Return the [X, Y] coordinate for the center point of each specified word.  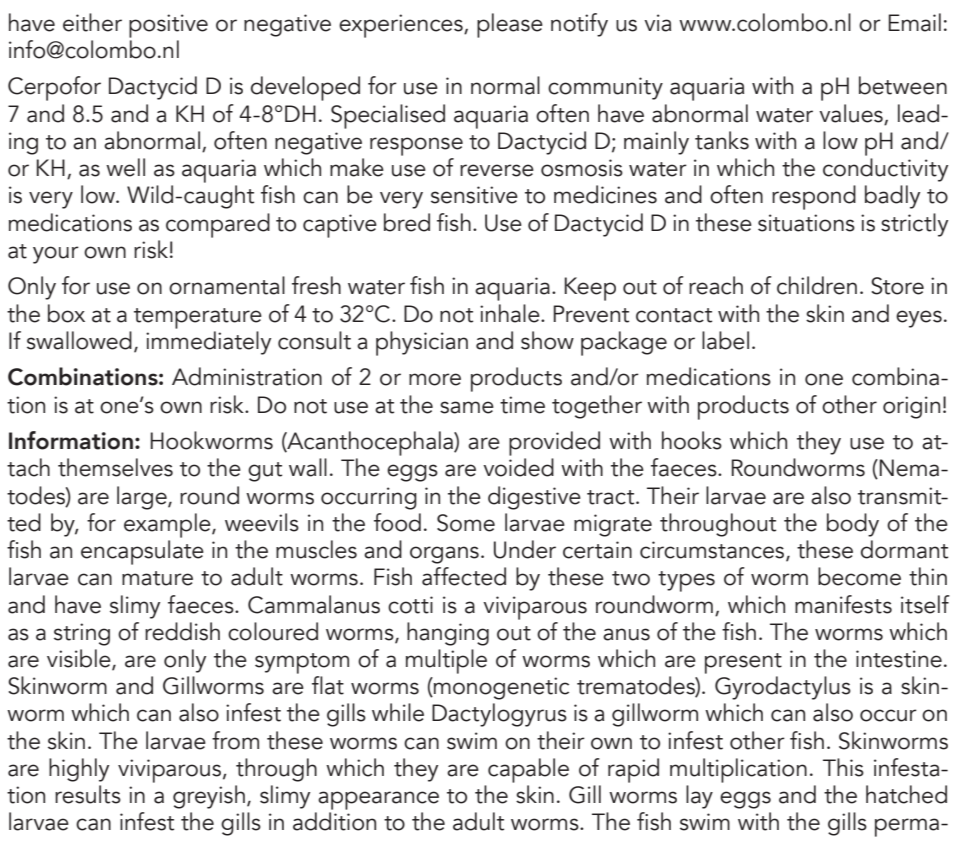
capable [528, 770]
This [843, 767]
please [510, 25]
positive [168, 26]
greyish [209, 797]
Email [914, 22]
